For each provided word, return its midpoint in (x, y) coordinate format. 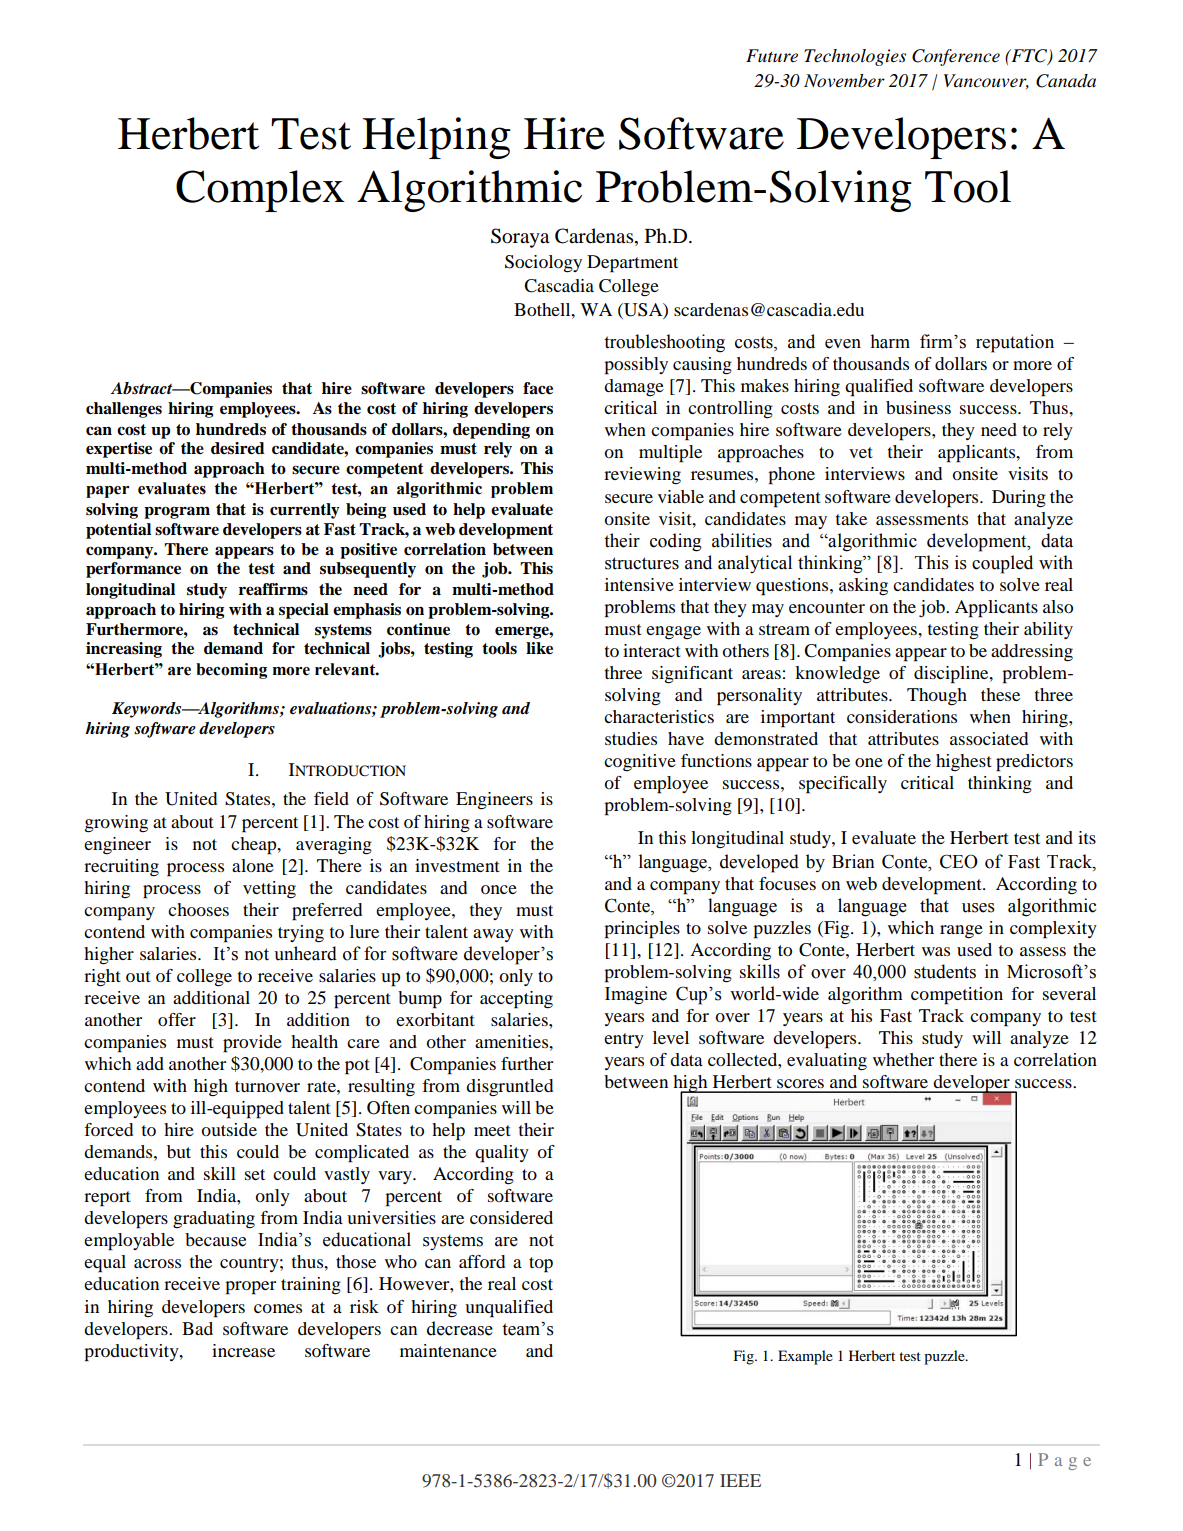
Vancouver (986, 81)
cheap (255, 846)
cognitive (640, 763)
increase (243, 1350)
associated (989, 738)
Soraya (520, 238)
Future (772, 55)
